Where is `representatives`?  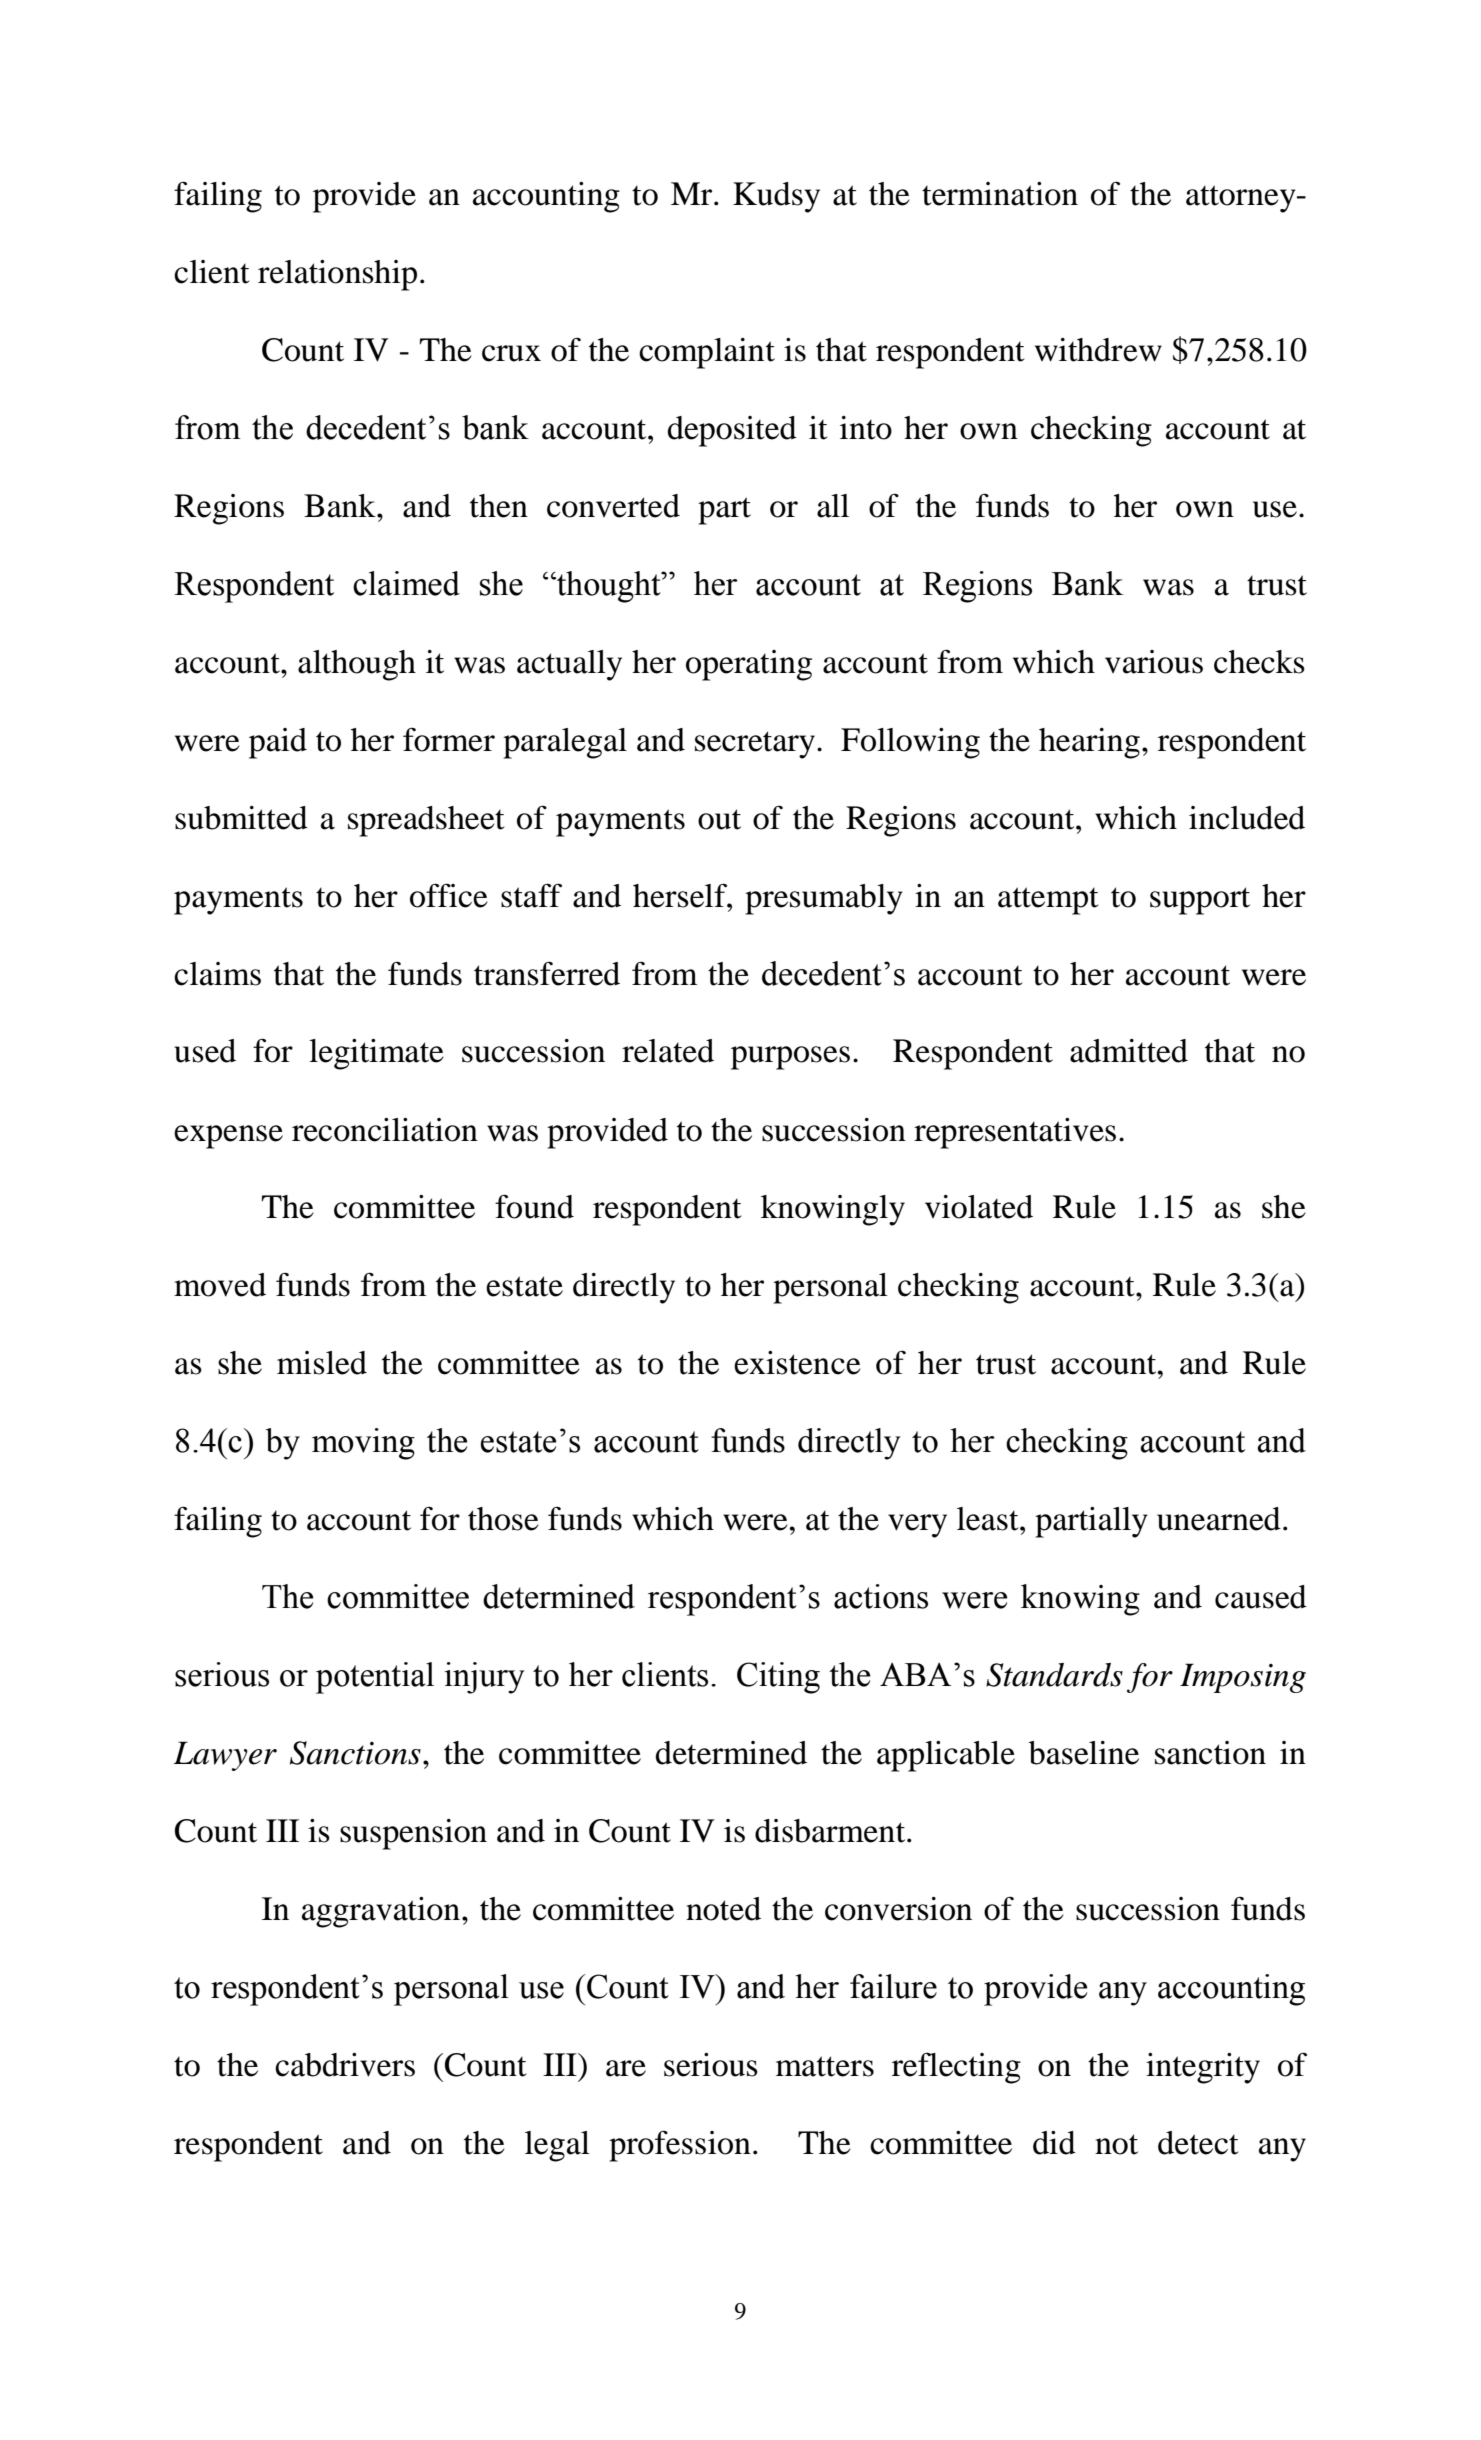
representatives is located at coordinates (1015, 1133).
